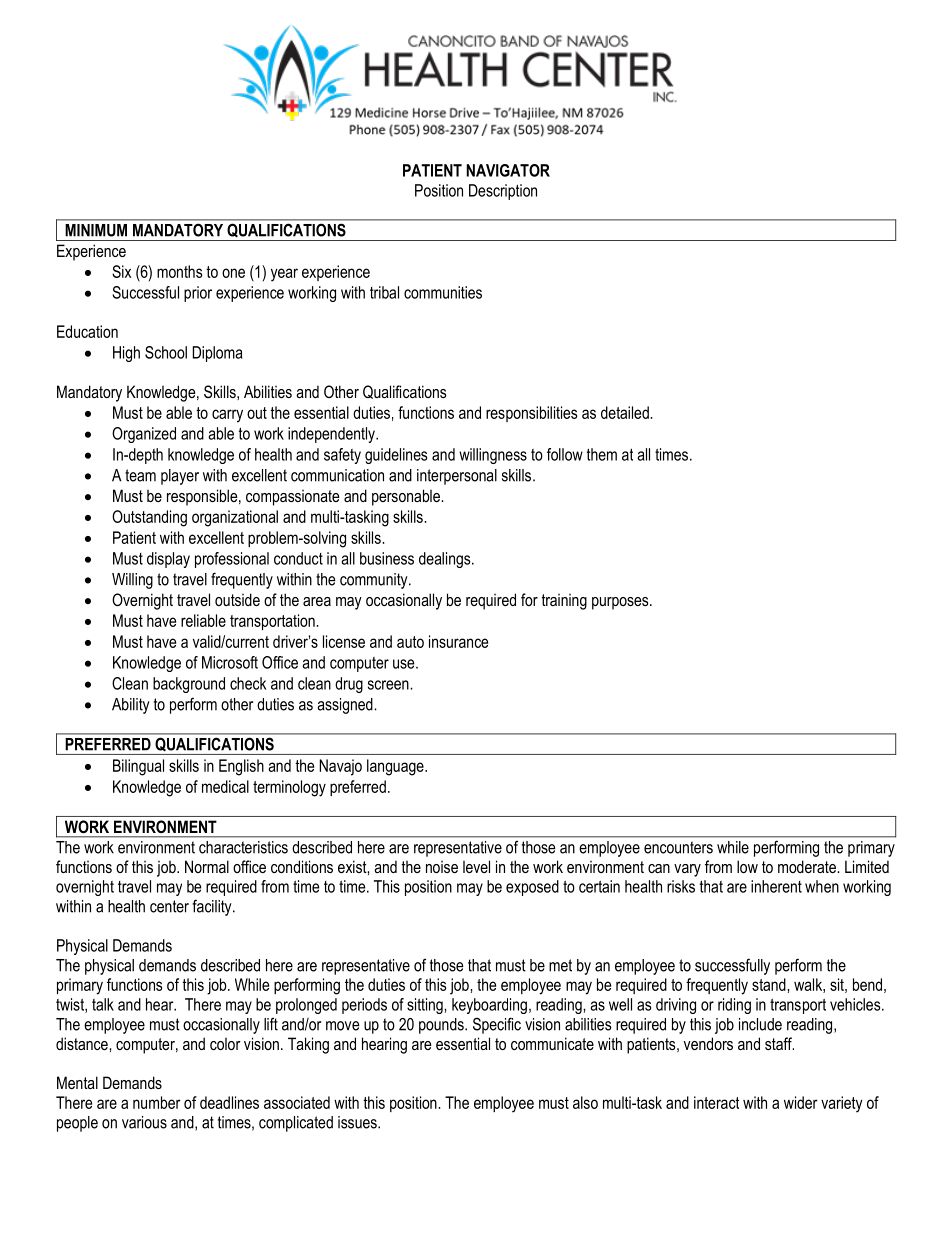 The width and height of the screenshot is (952, 1233). What do you see at coordinates (602, 454) in the screenshot?
I see `them` at bounding box center [602, 454].
